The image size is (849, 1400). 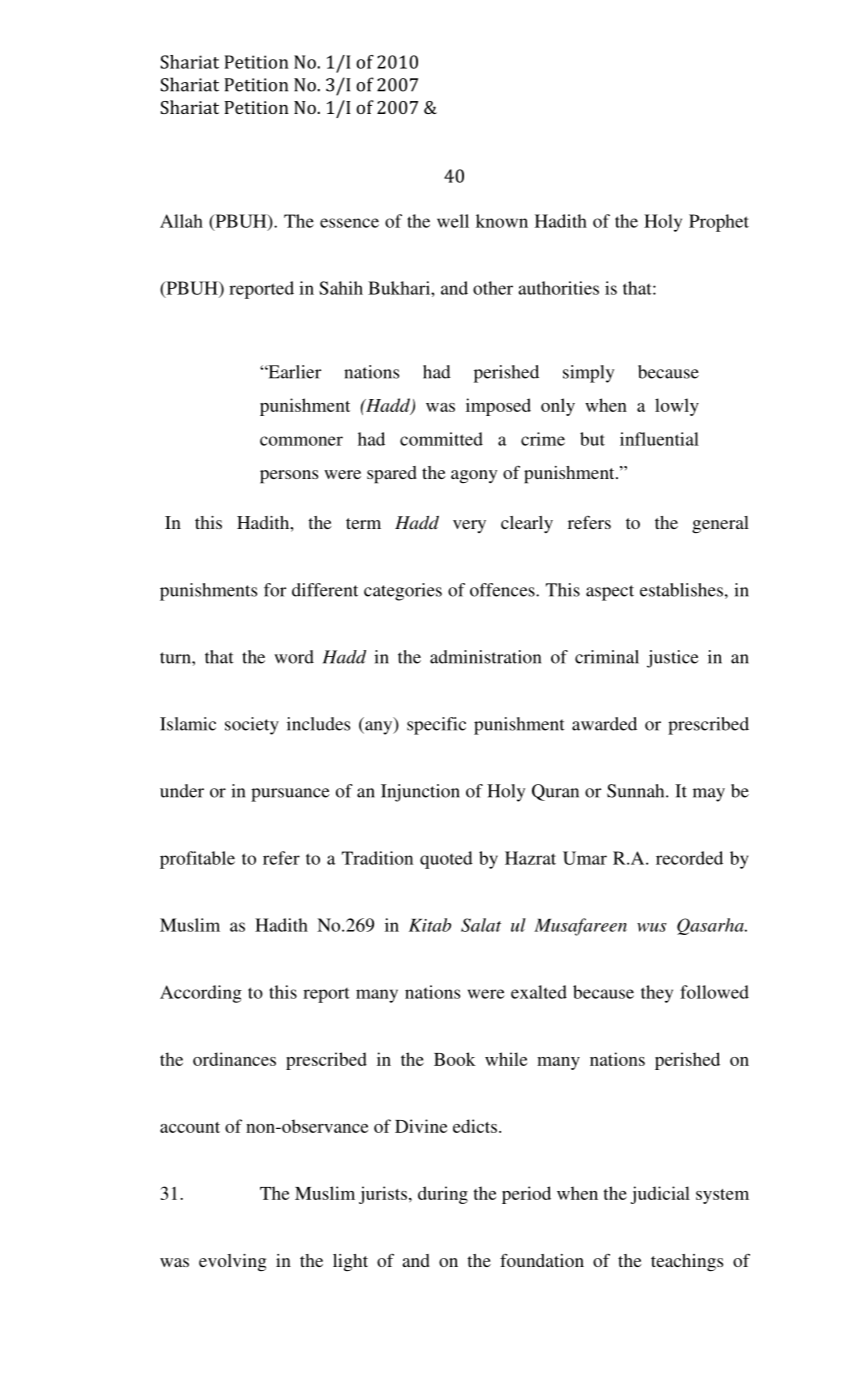 What do you see at coordinates (289, 477) in the screenshot?
I see `persons` at bounding box center [289, 477].
